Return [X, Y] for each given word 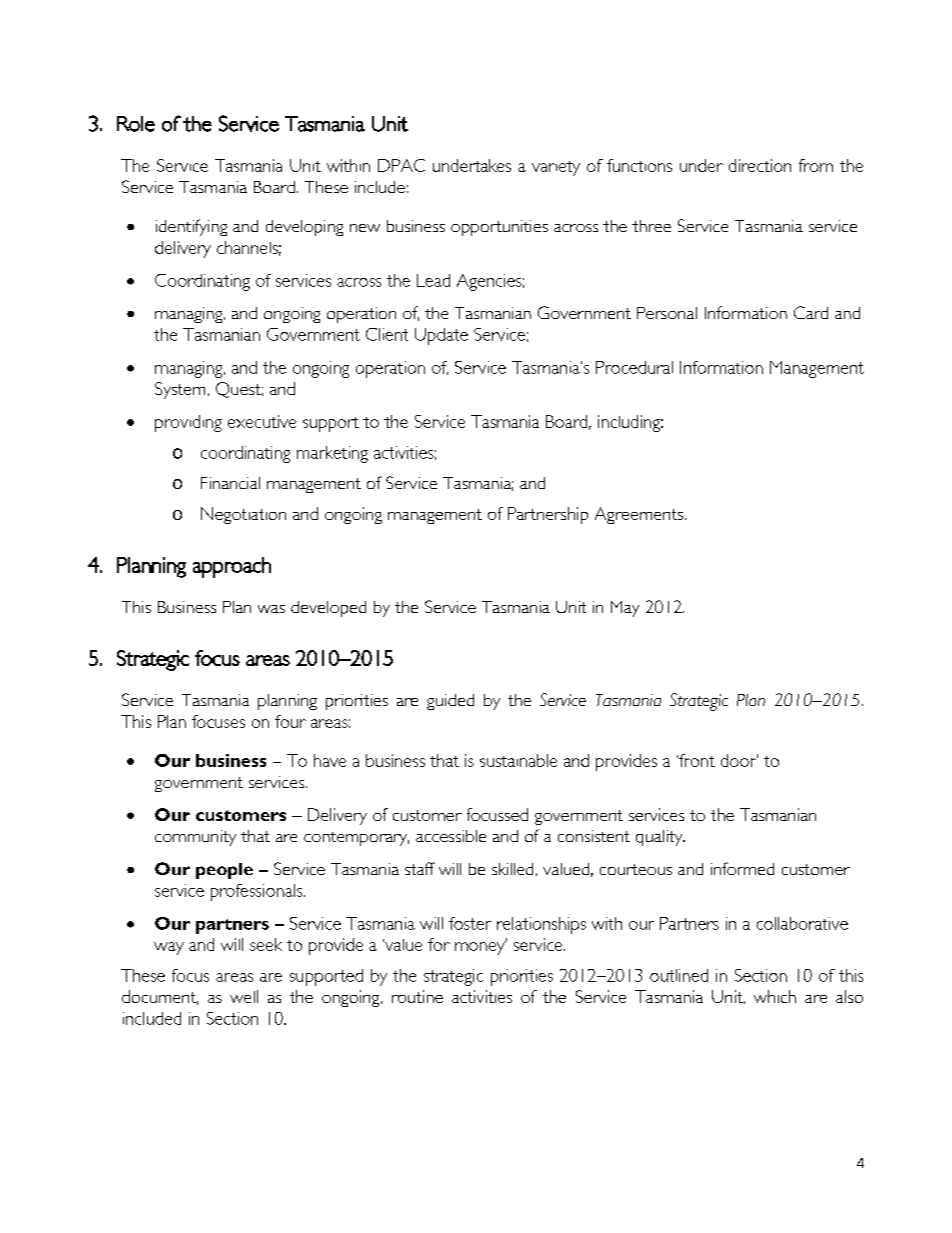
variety [556, 168]
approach [232, 567]
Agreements [640, 515]
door [739, 760]
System [180, 390]
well [244, 996]
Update [441, 336]
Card [811, 312]
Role [136, 124]
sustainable [518, 760]
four [290, 721]
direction [760, 165]
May [625, 609]
